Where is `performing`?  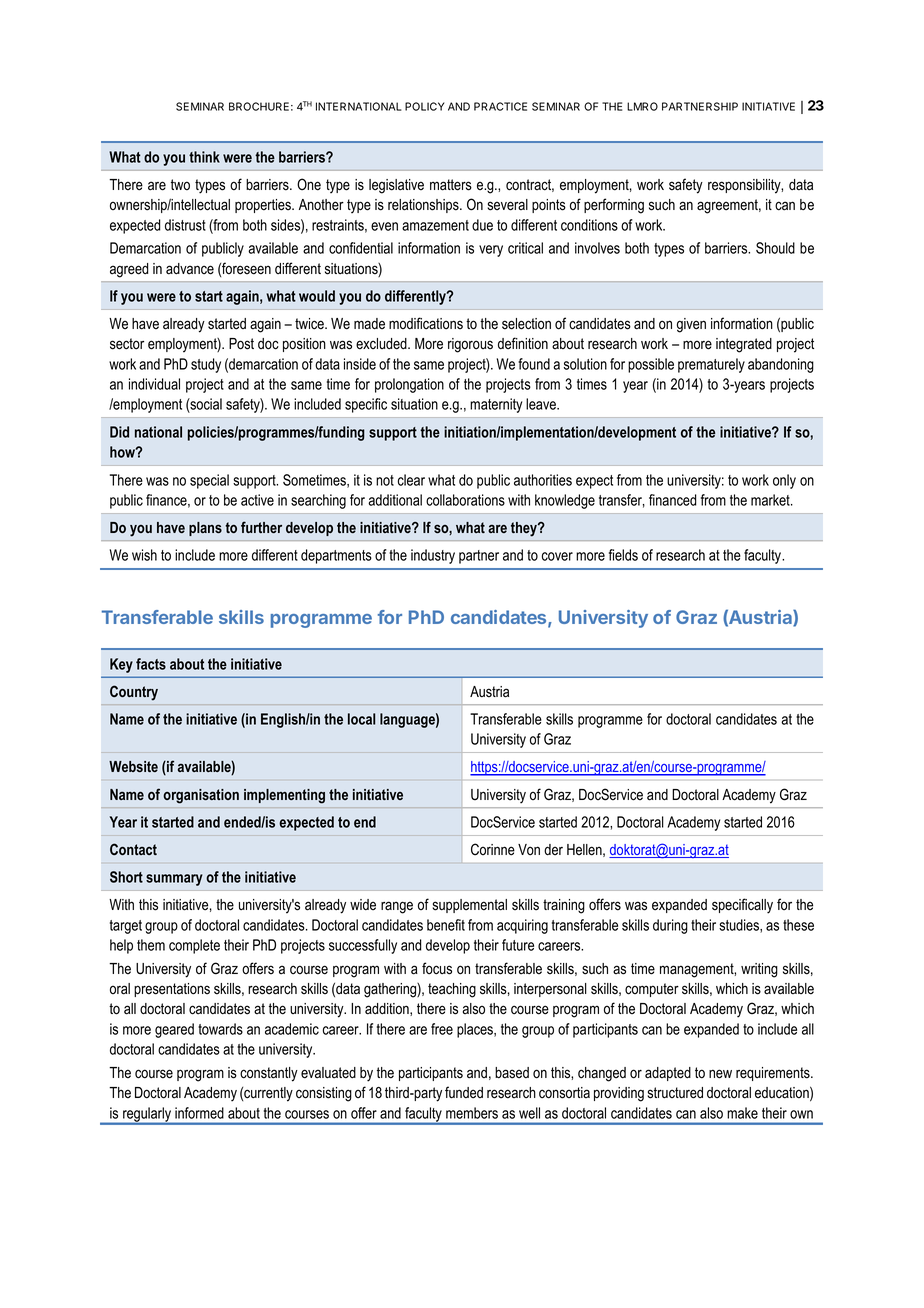
performing is located at coordinates (614, 206).
